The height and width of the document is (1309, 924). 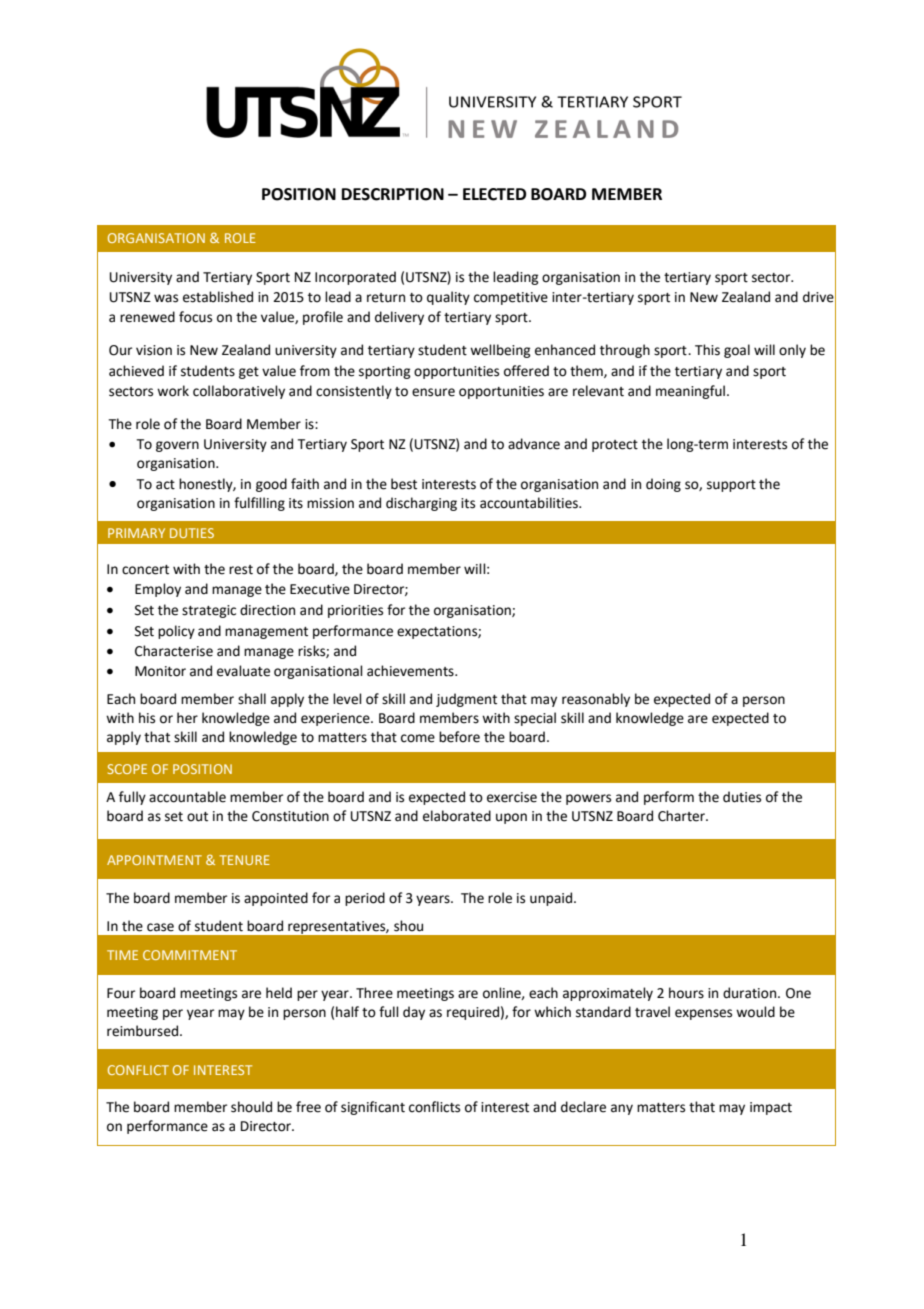 I want to click on impact, so click(x=771, y=1108).
